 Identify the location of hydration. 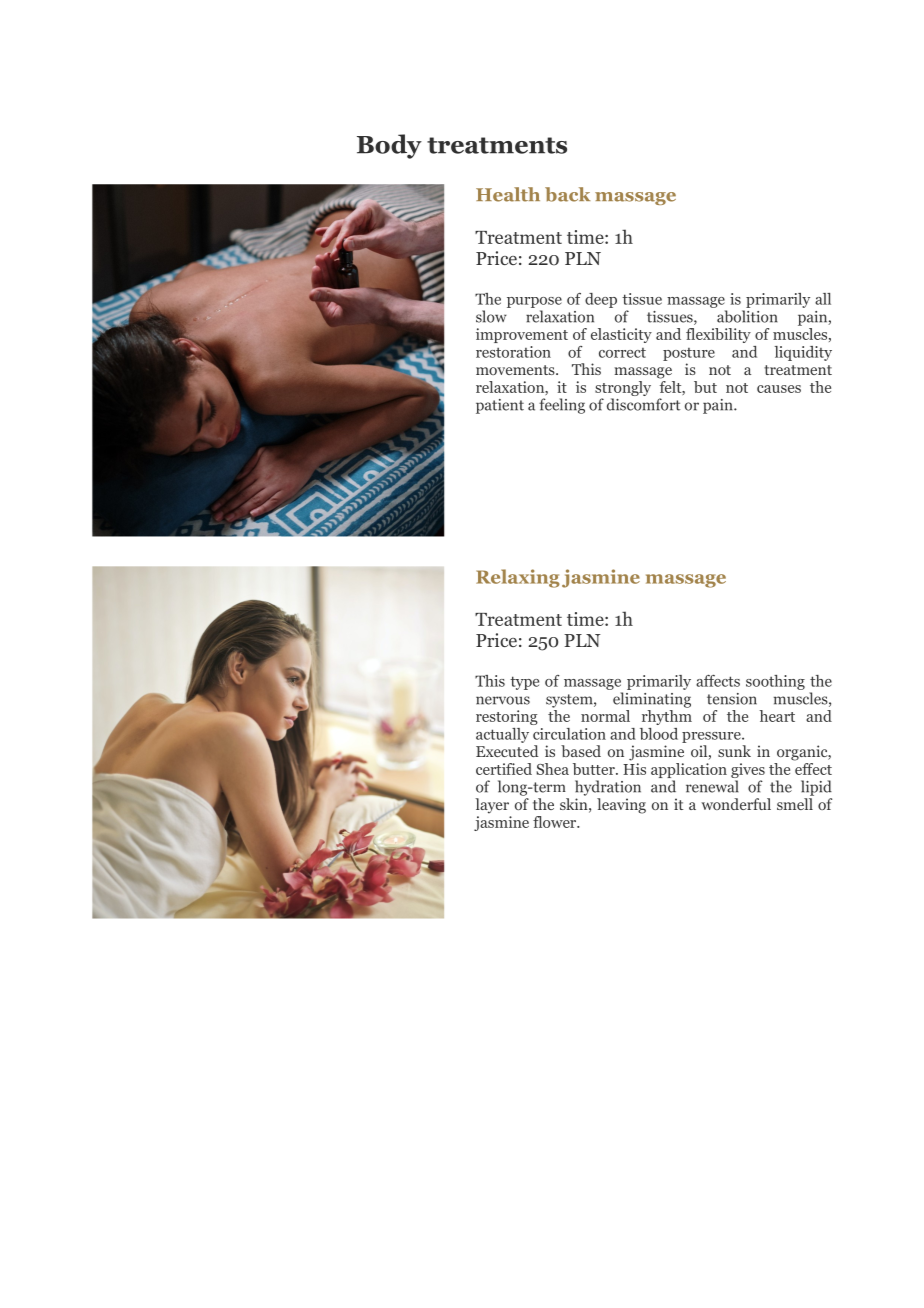
(608, 788).
